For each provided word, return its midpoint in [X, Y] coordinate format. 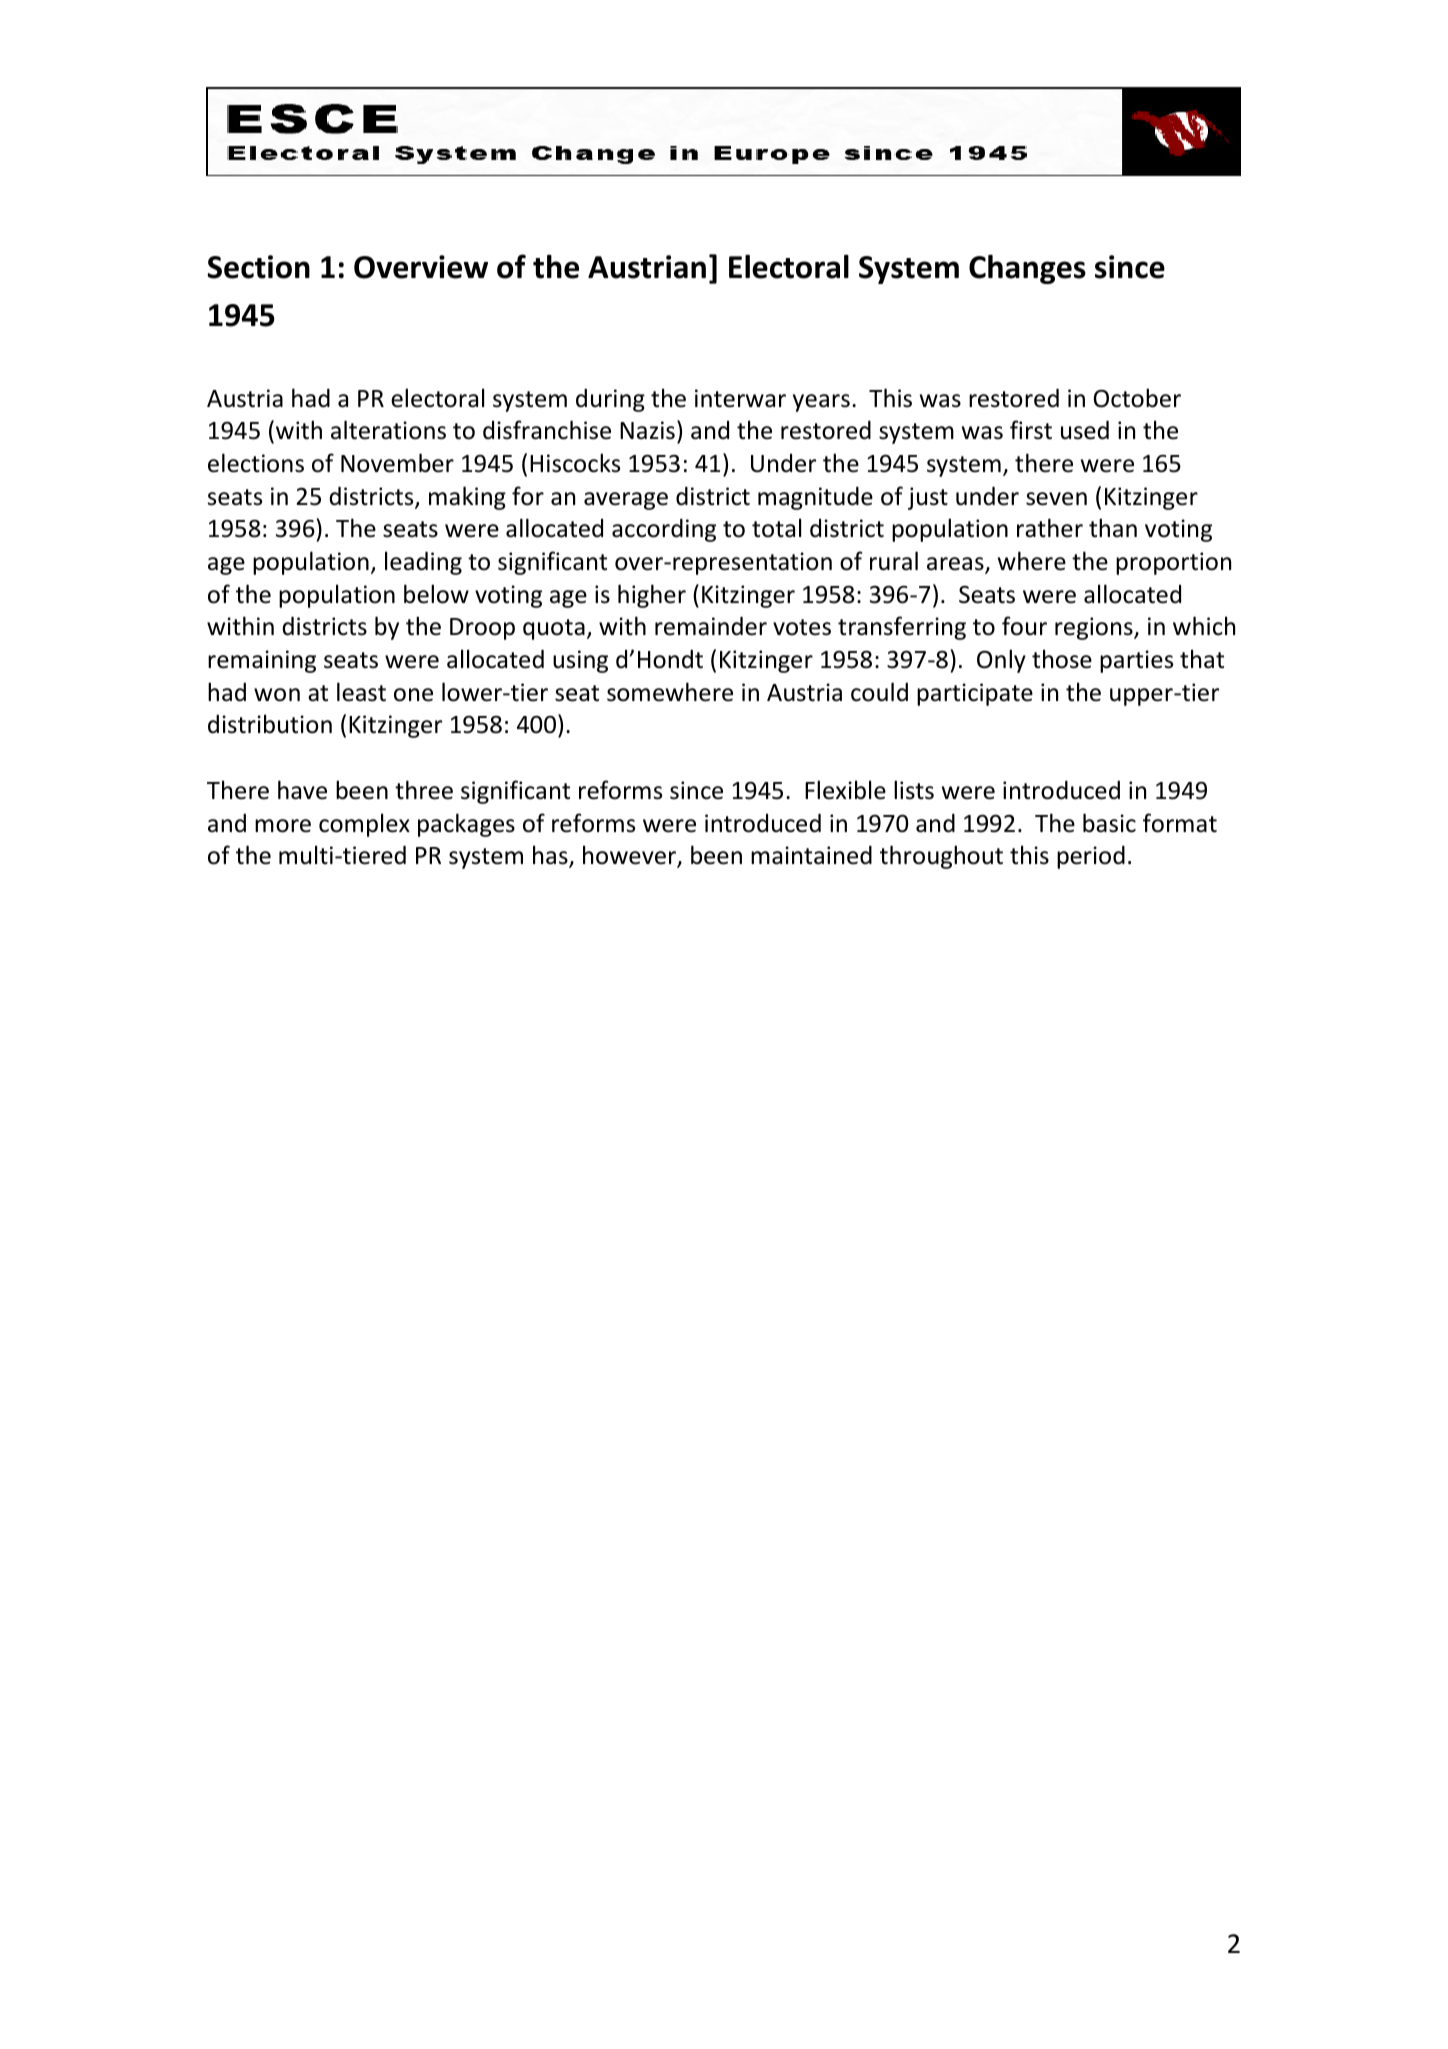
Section [259, 267]
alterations [388, 430]
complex [364, 825]
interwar [740, 398]
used [1085, 430]
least [361, 692]
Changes [1027, 269]
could [879, 692]
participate [975, 694]
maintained [811, 855]
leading [423, 563]
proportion [1173, 563]
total [776, 528]
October [1137, 398]
